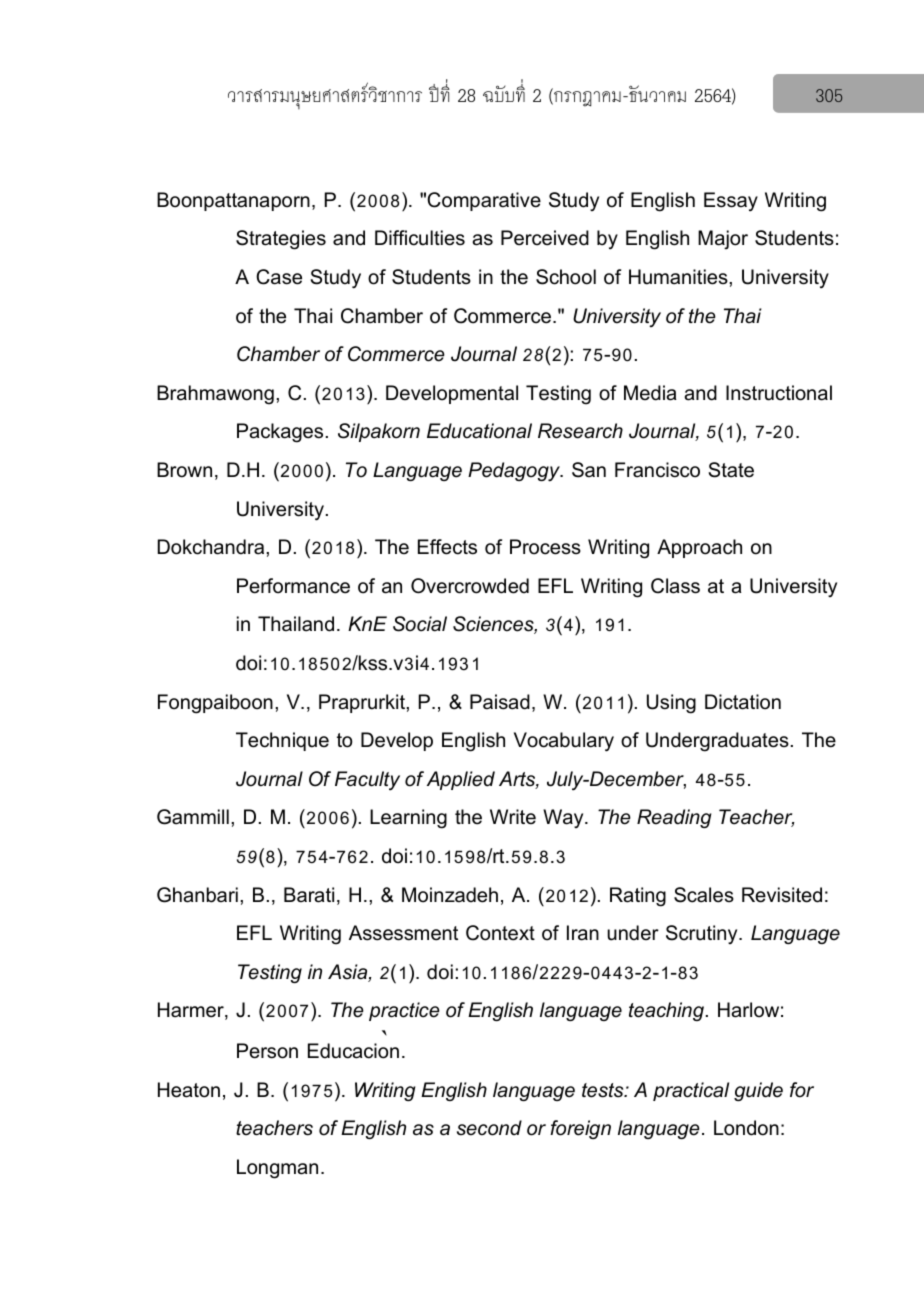 The width and height of the screenshot is (924, 1313). I want to click on Strategies, so click(281, 240).
